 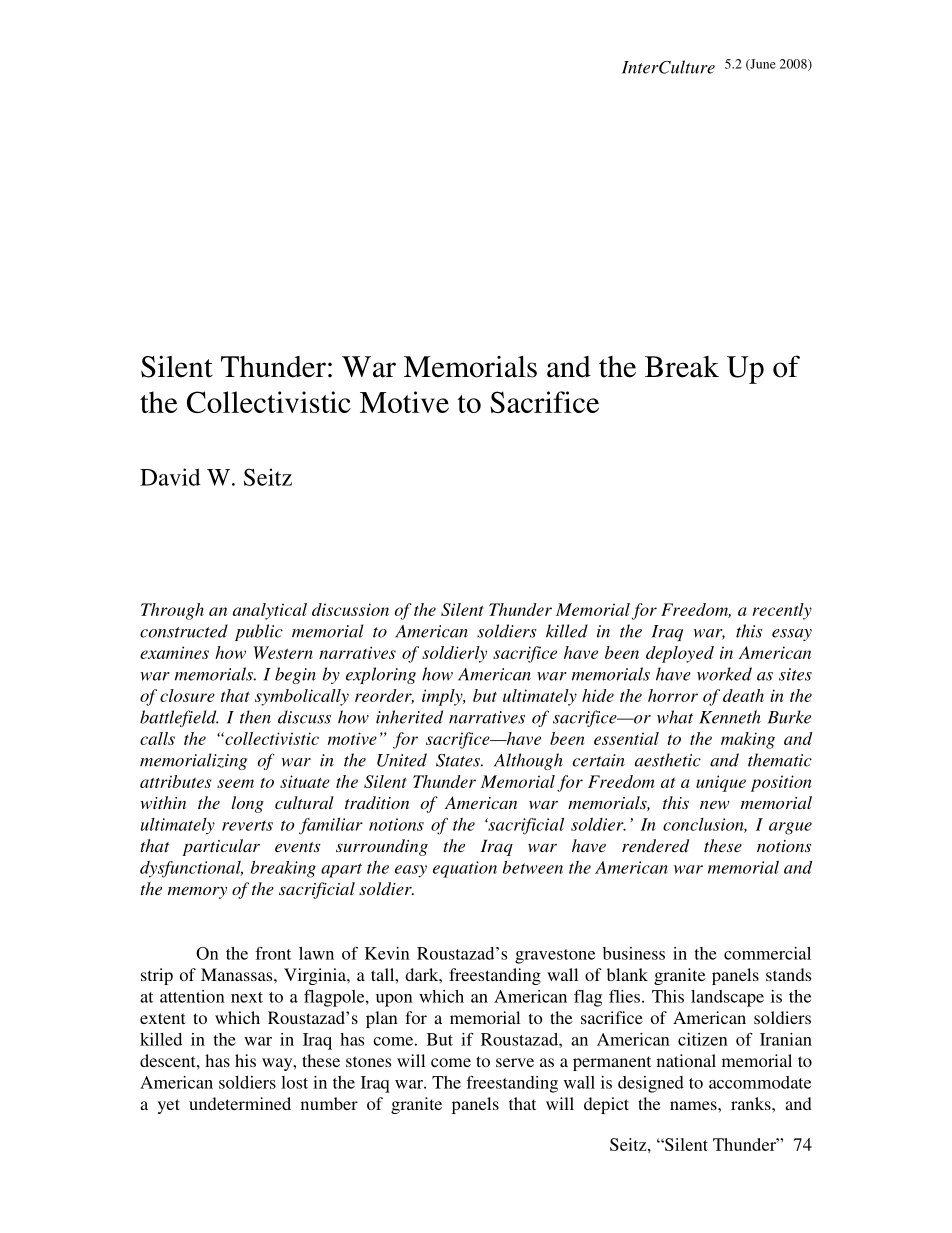 I want to click on closure, so click(x=187, y=695).
